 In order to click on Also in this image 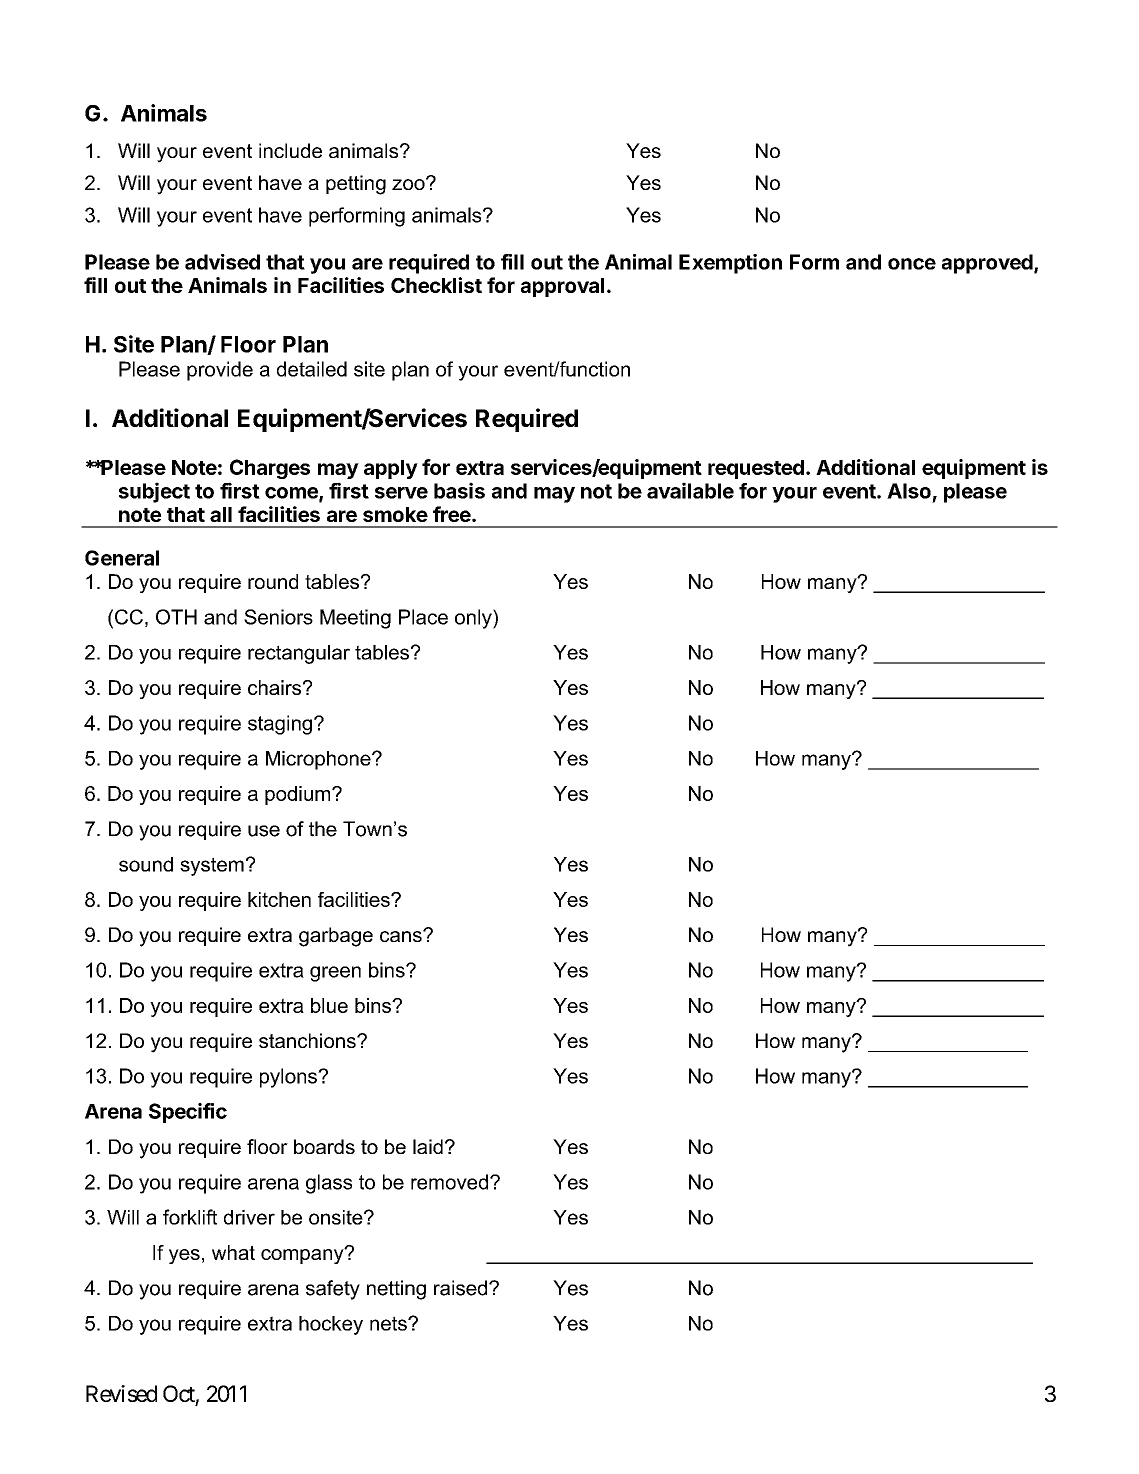, I will do `click(909, 491)`.
